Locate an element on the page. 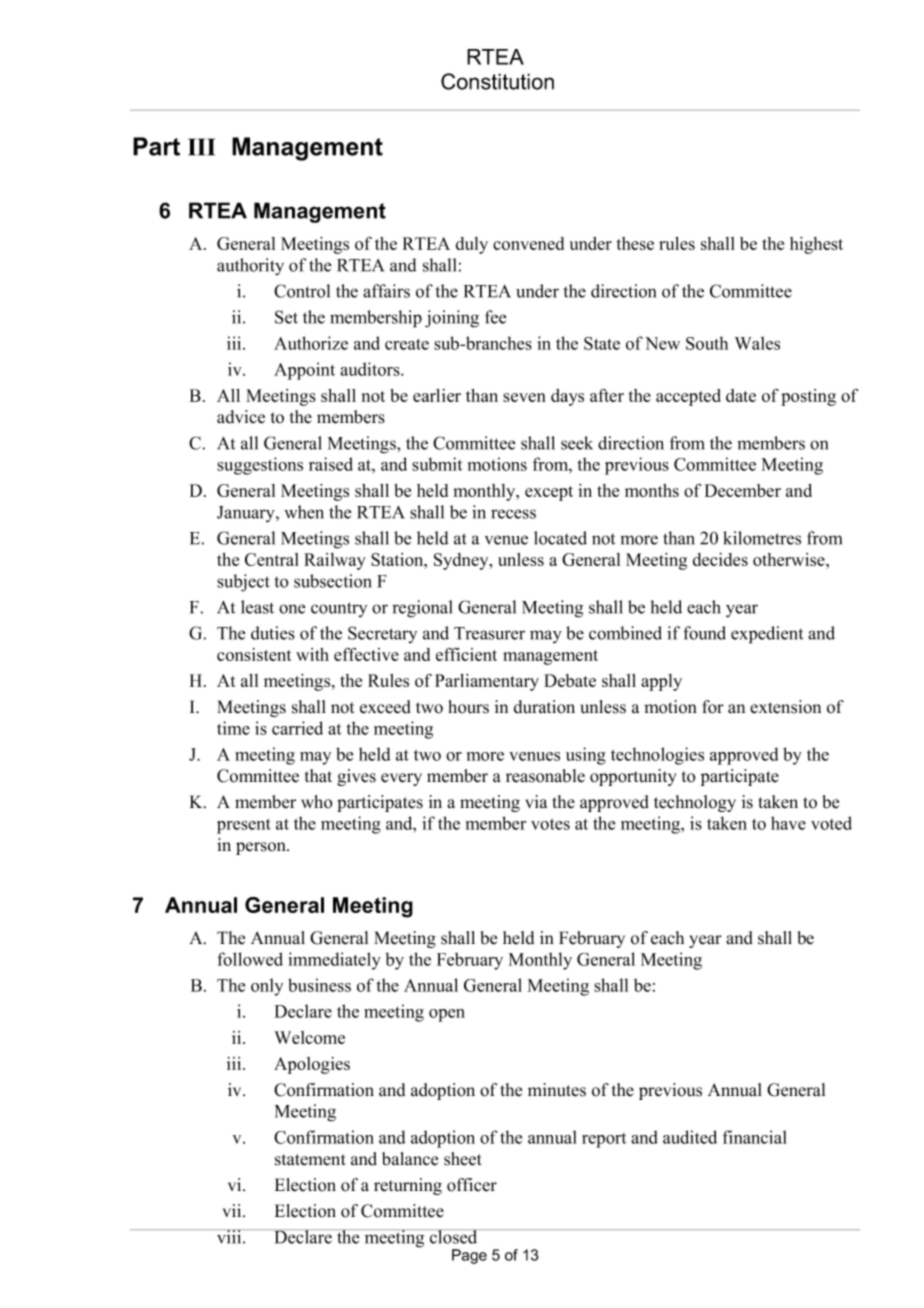  officer is located at coordinates (472, 1185).
